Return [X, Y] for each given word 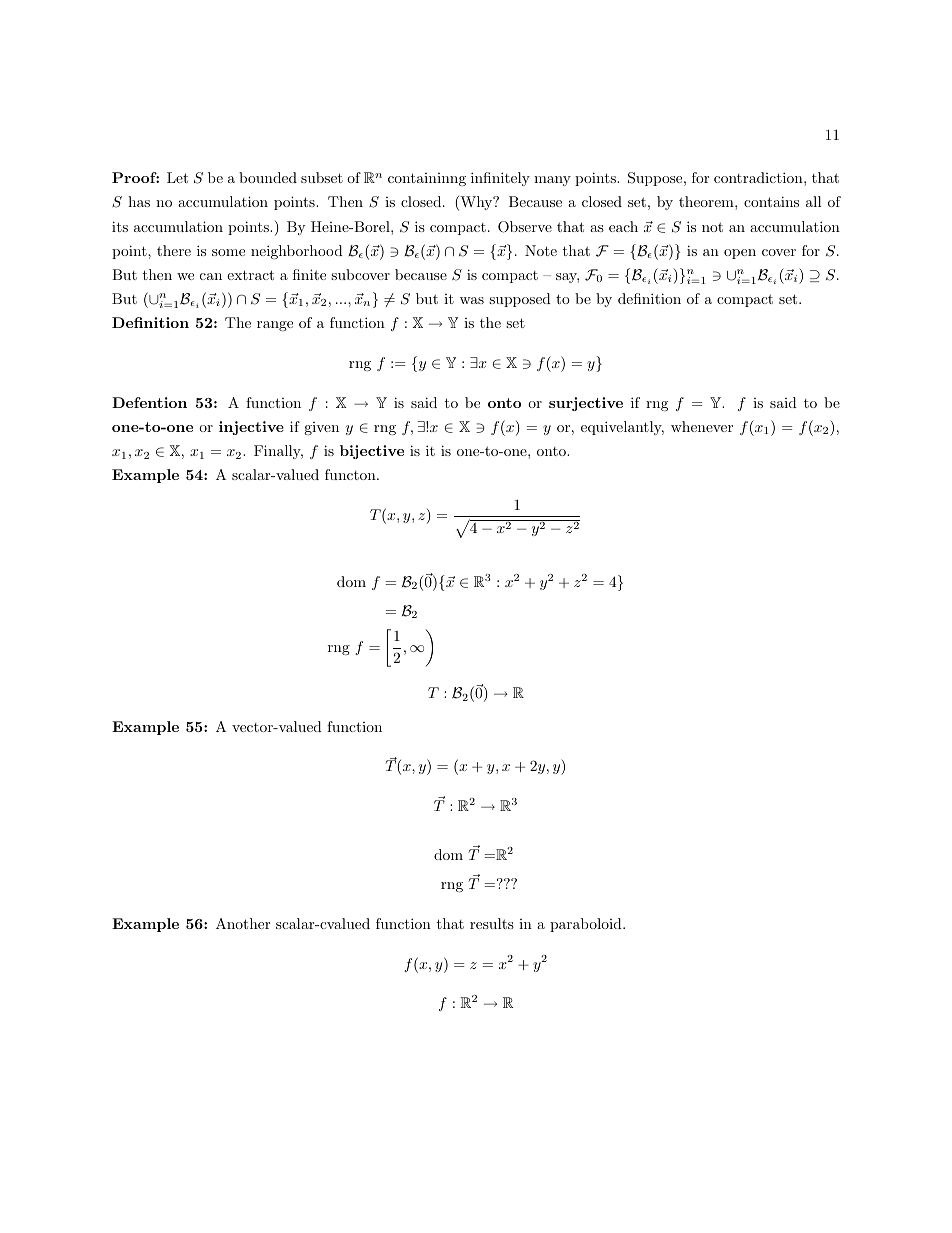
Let [177, 177]
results [492, 923]
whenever [702, 426]
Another [243, 923]
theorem [707, 201]
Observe [525, 227]
